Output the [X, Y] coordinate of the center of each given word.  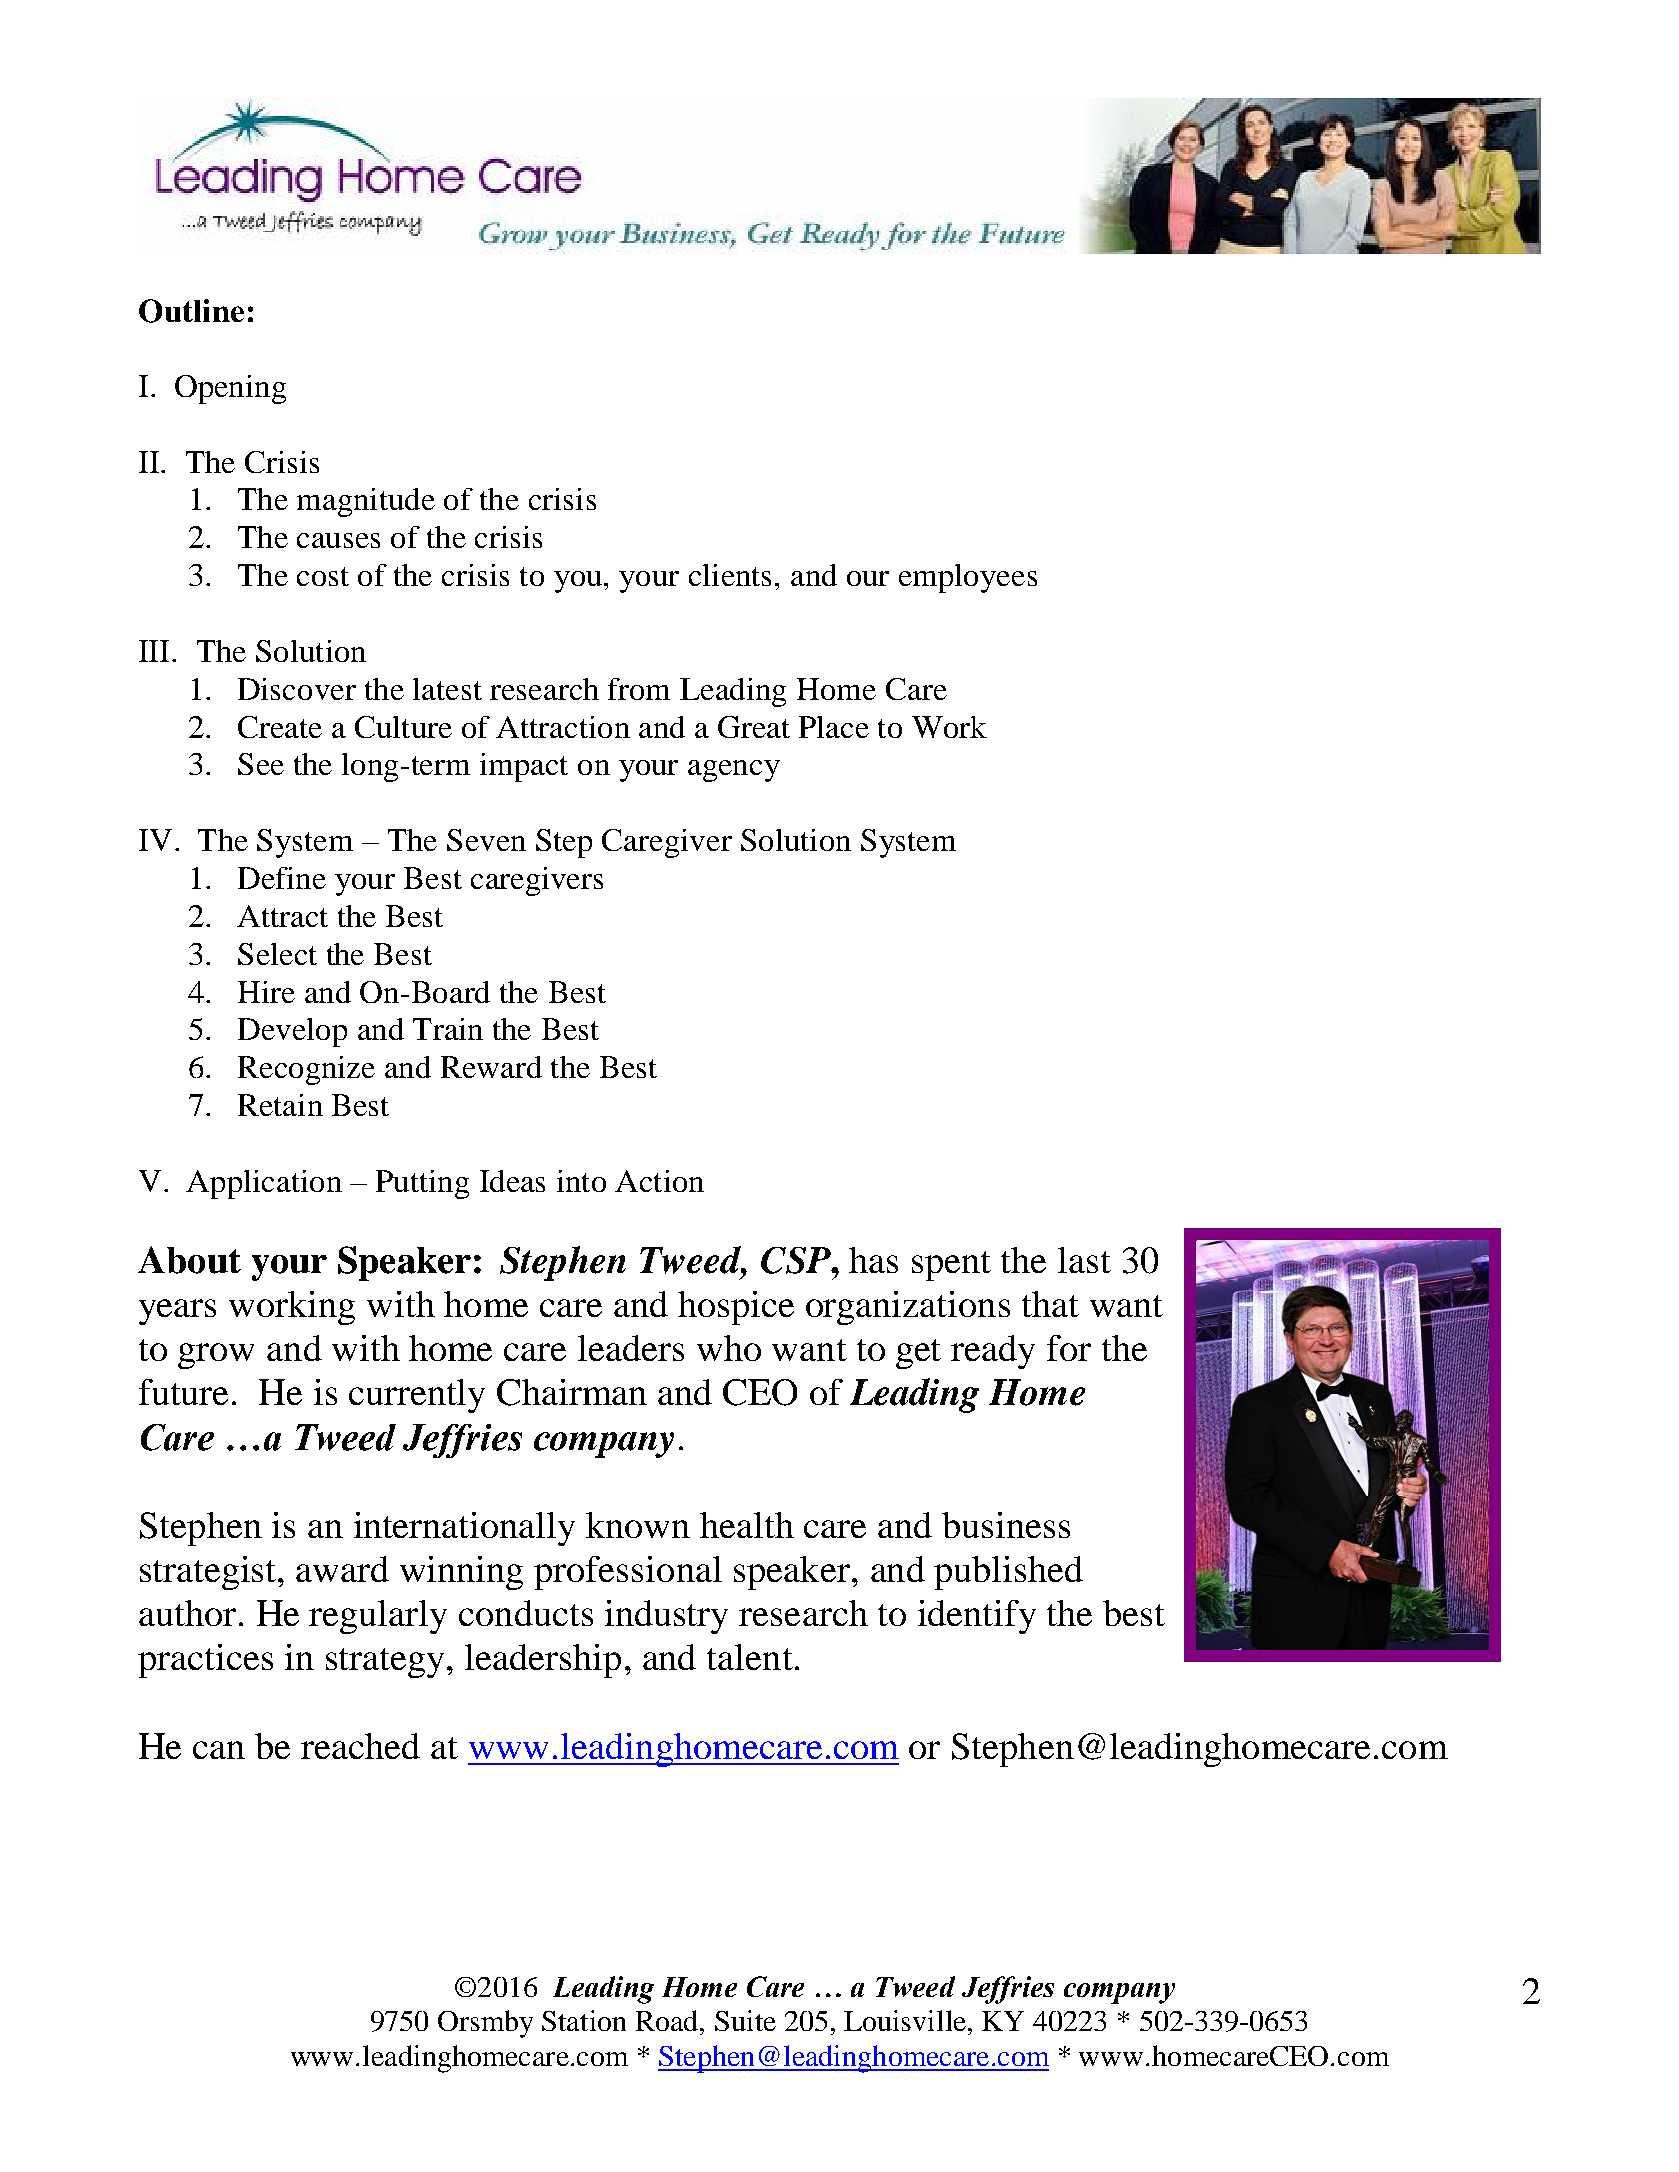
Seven [486, 840]
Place [834, 727]
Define [282, 878]
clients [730, 575]
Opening [230, 389]
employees [968, 578]
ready [993, 1352]
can [219, 1750]
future [183, 1392]
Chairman [572, 1392]
